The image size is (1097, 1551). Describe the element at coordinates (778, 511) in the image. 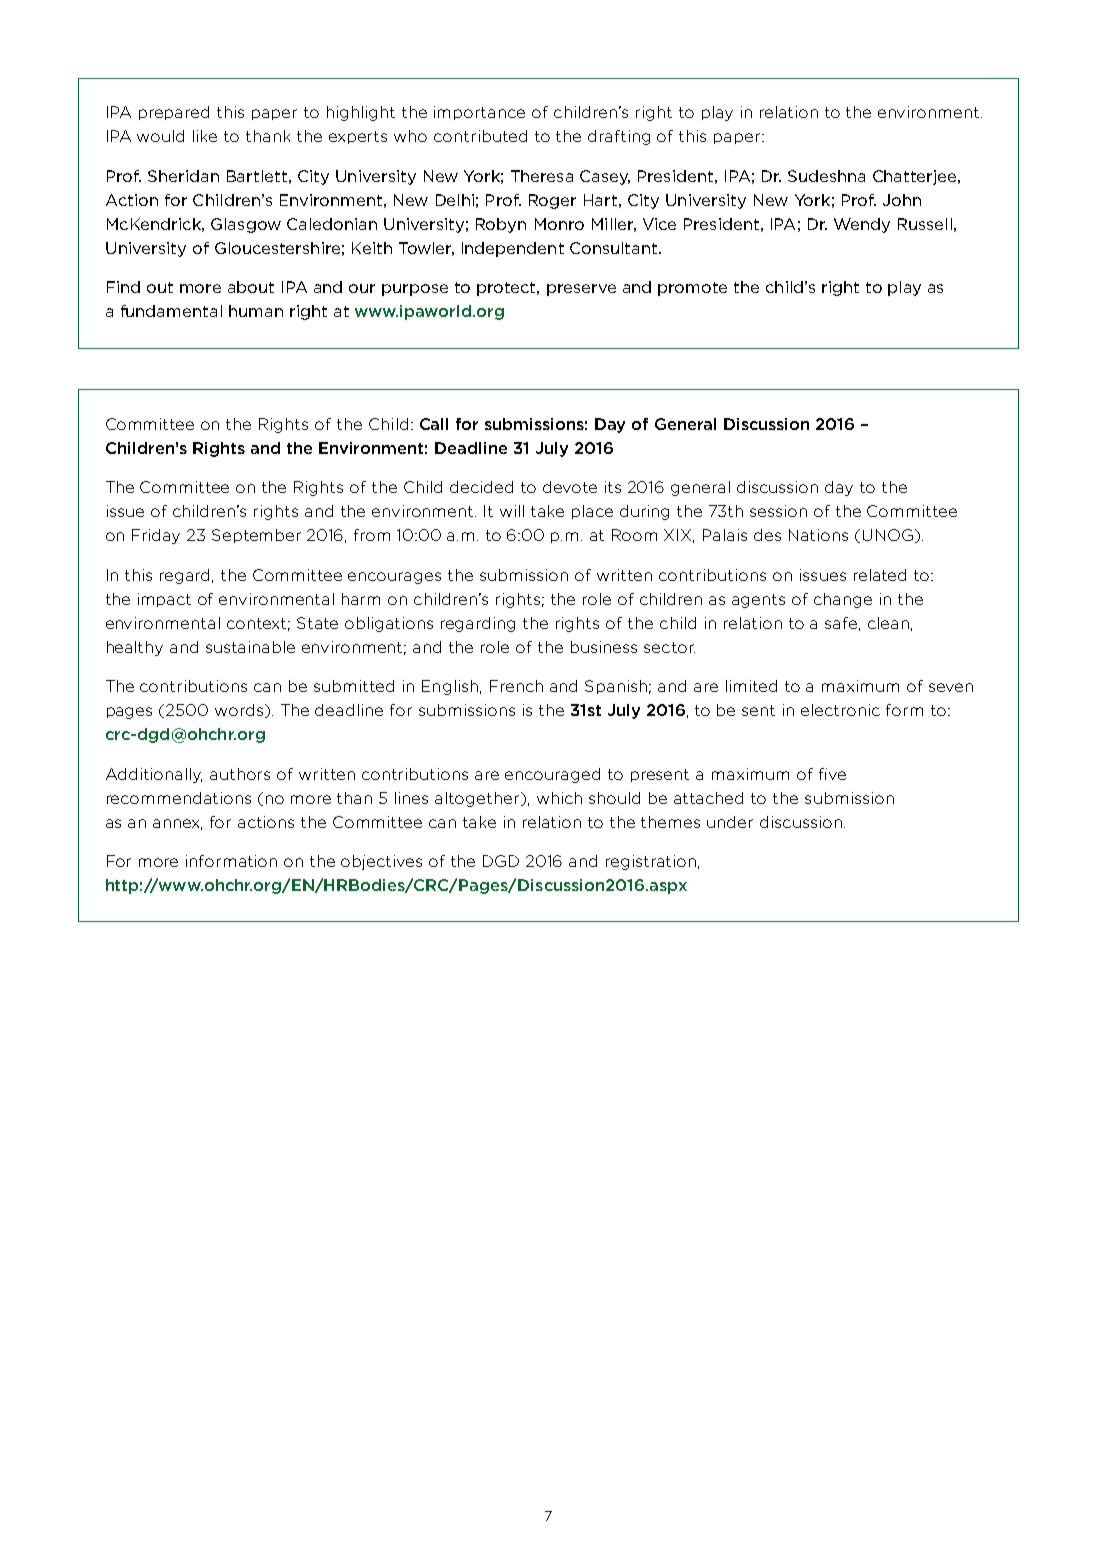

I see `session` at that location.
